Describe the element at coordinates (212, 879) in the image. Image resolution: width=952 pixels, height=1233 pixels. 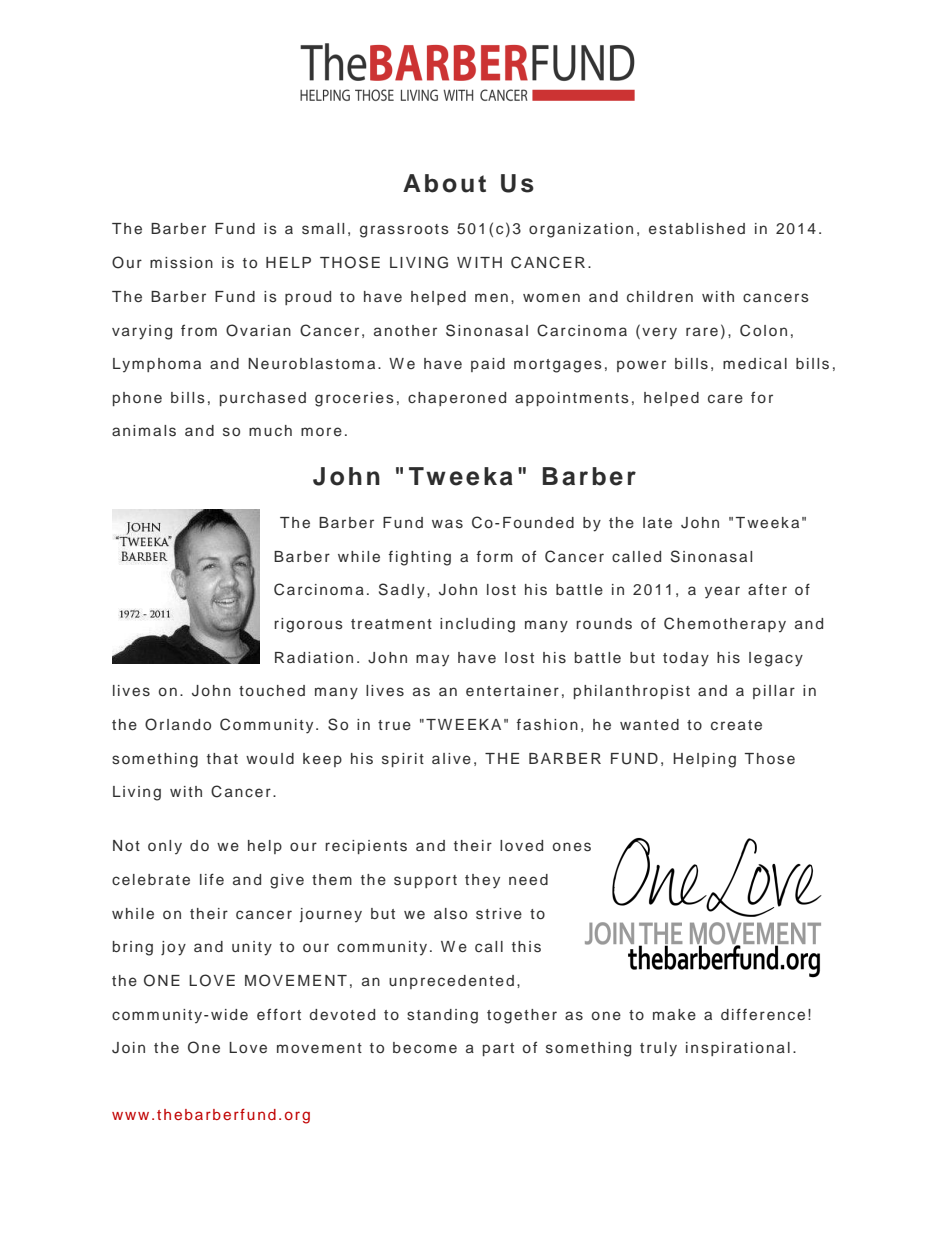
I see `life` at that location.
